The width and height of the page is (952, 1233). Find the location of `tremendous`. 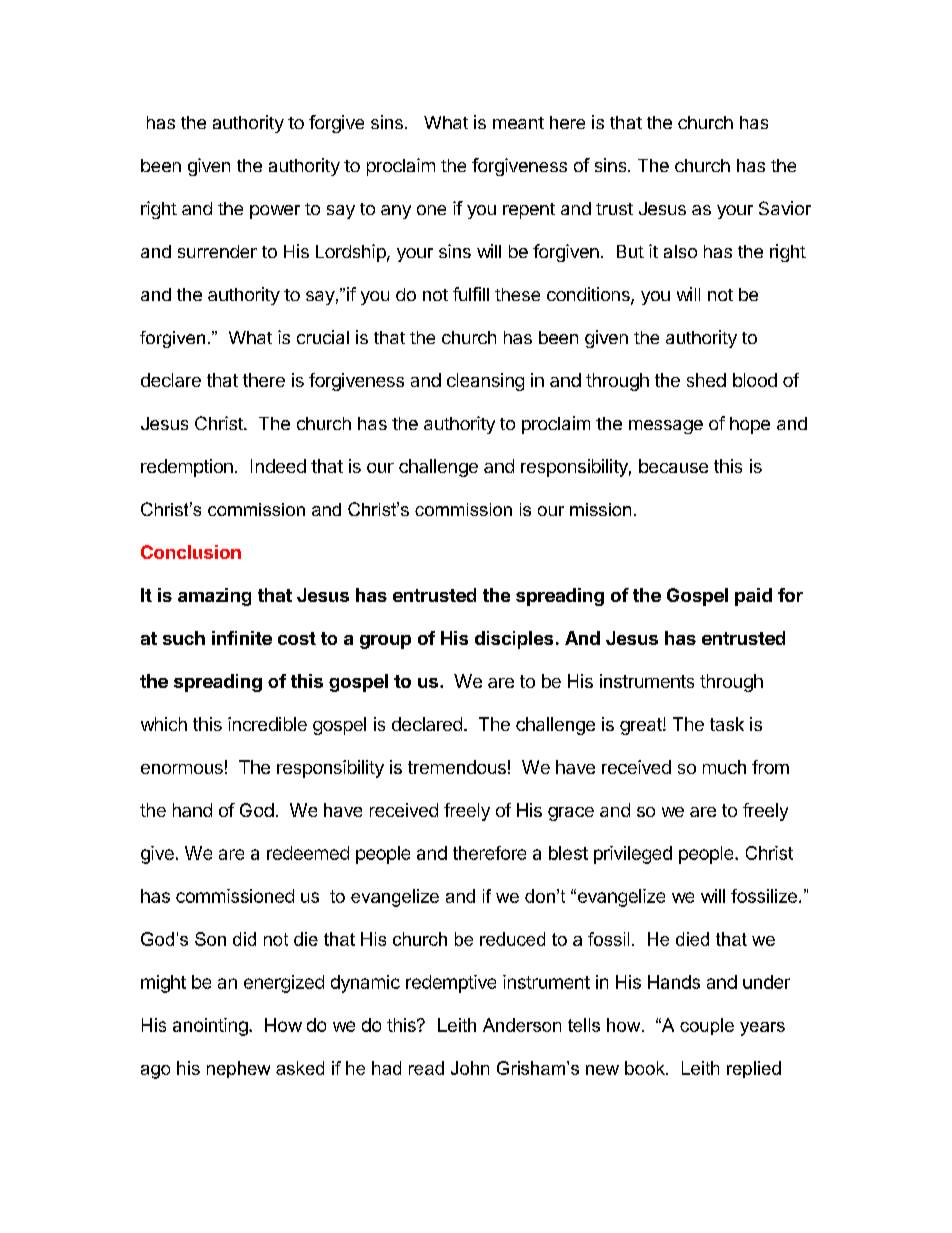

tremendous is located at coordinates (457, 767).
